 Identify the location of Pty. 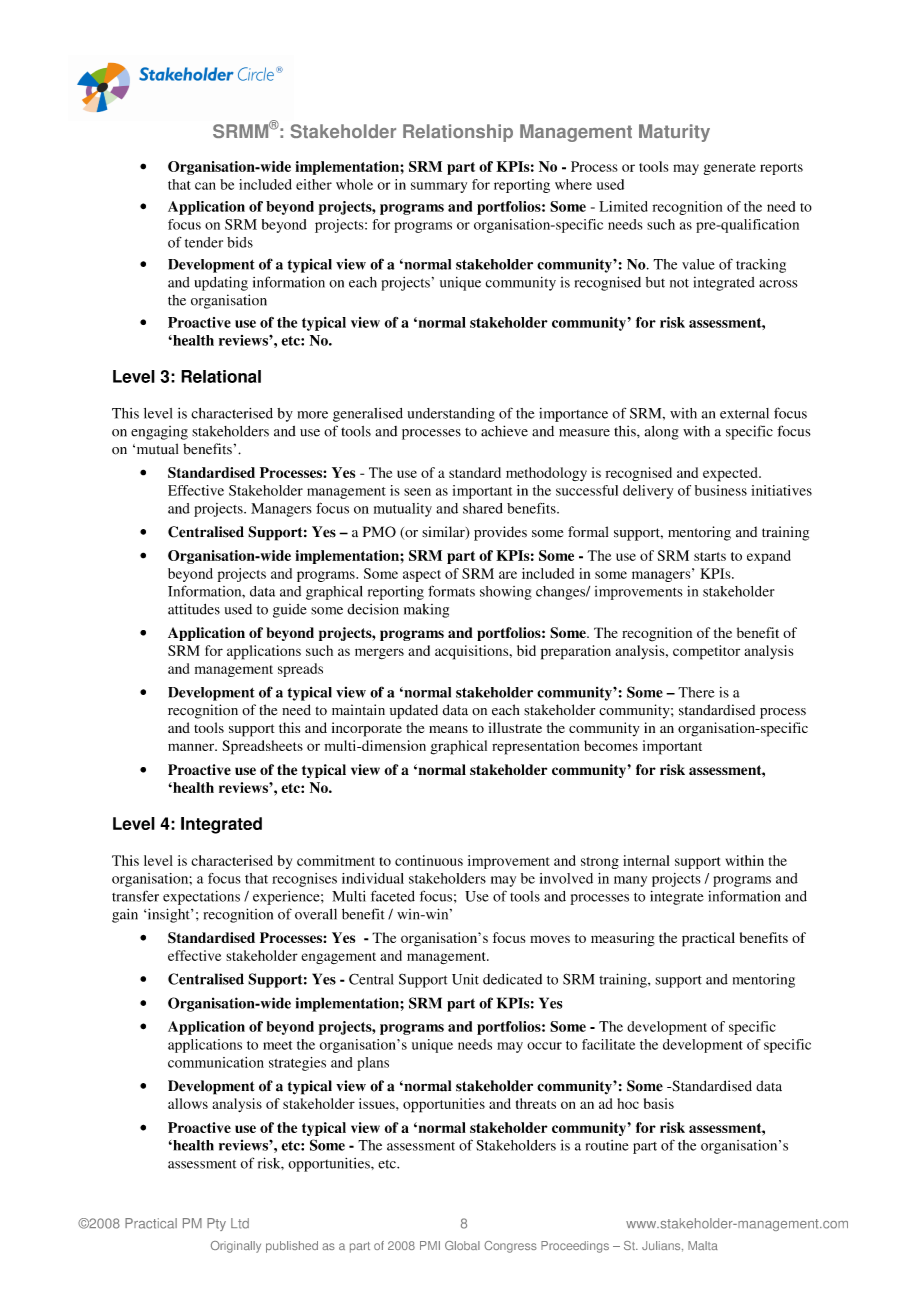
(216, 1224).
